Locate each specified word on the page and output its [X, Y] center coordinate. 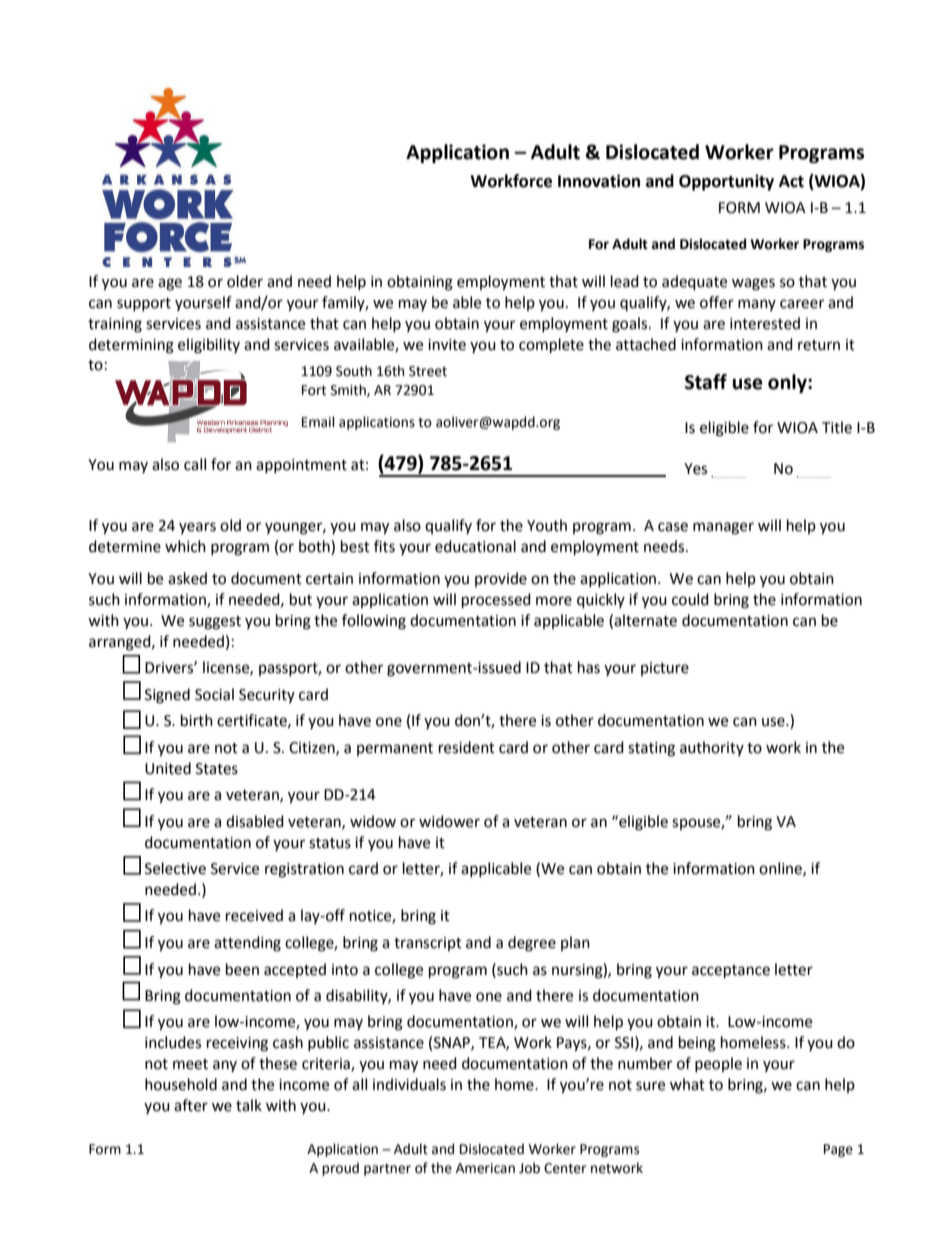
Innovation [599, 181]
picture [665, 669]
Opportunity [726, 182]
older [245, 281]
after [191, 1105]
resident [467, 747]
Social [214, 694]
